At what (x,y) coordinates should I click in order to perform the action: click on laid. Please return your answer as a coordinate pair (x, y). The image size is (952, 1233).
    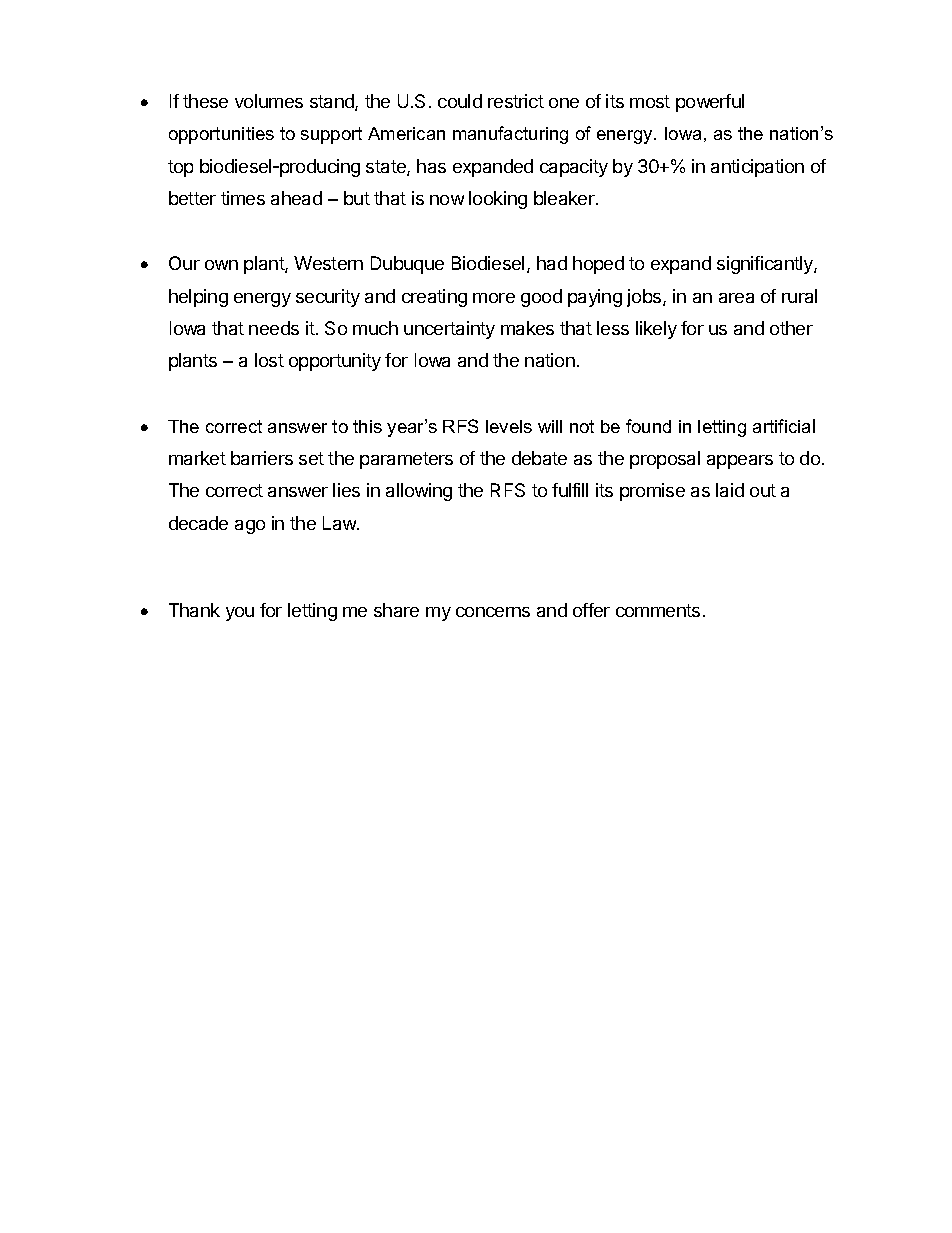
    Looking at the image, I should click on (730, 490).
